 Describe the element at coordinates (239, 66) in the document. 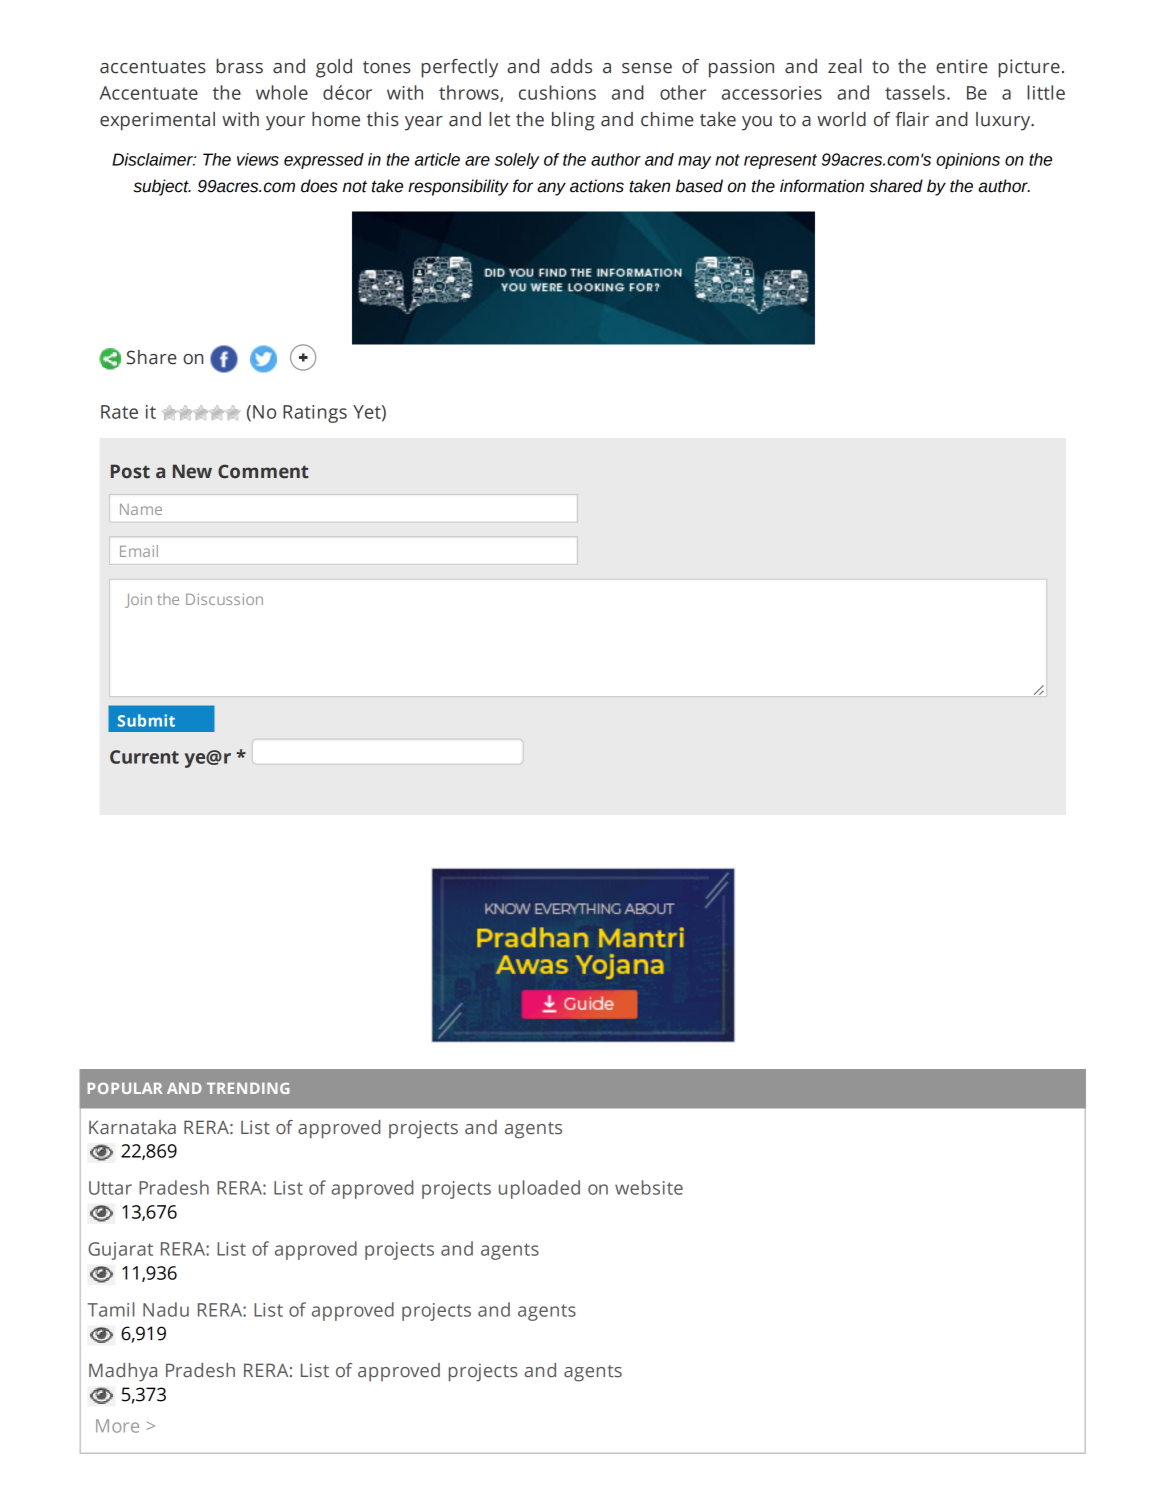

I see `brass` at that location.
